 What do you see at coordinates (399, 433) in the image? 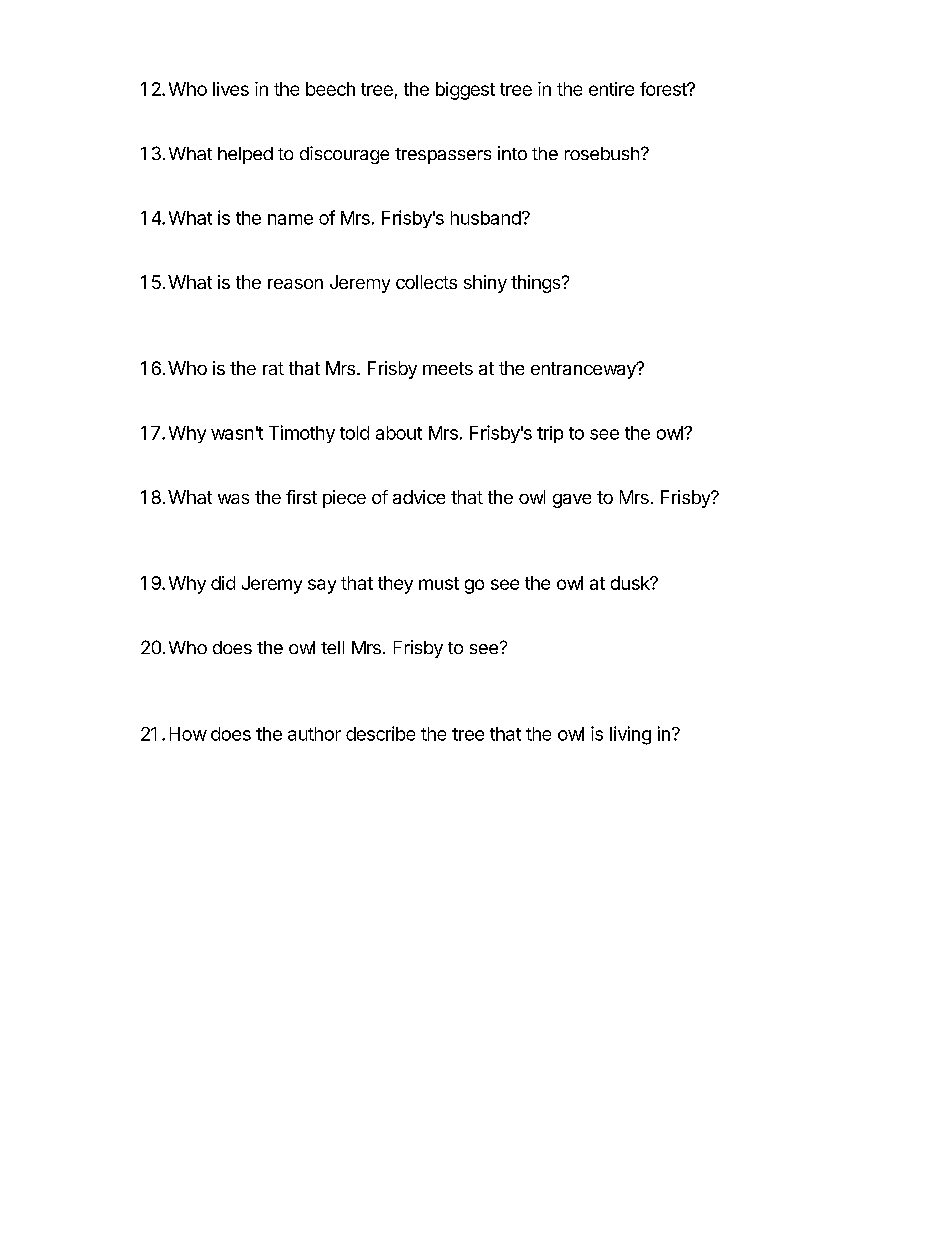
I see `about` at bounding box center [399, 433].
